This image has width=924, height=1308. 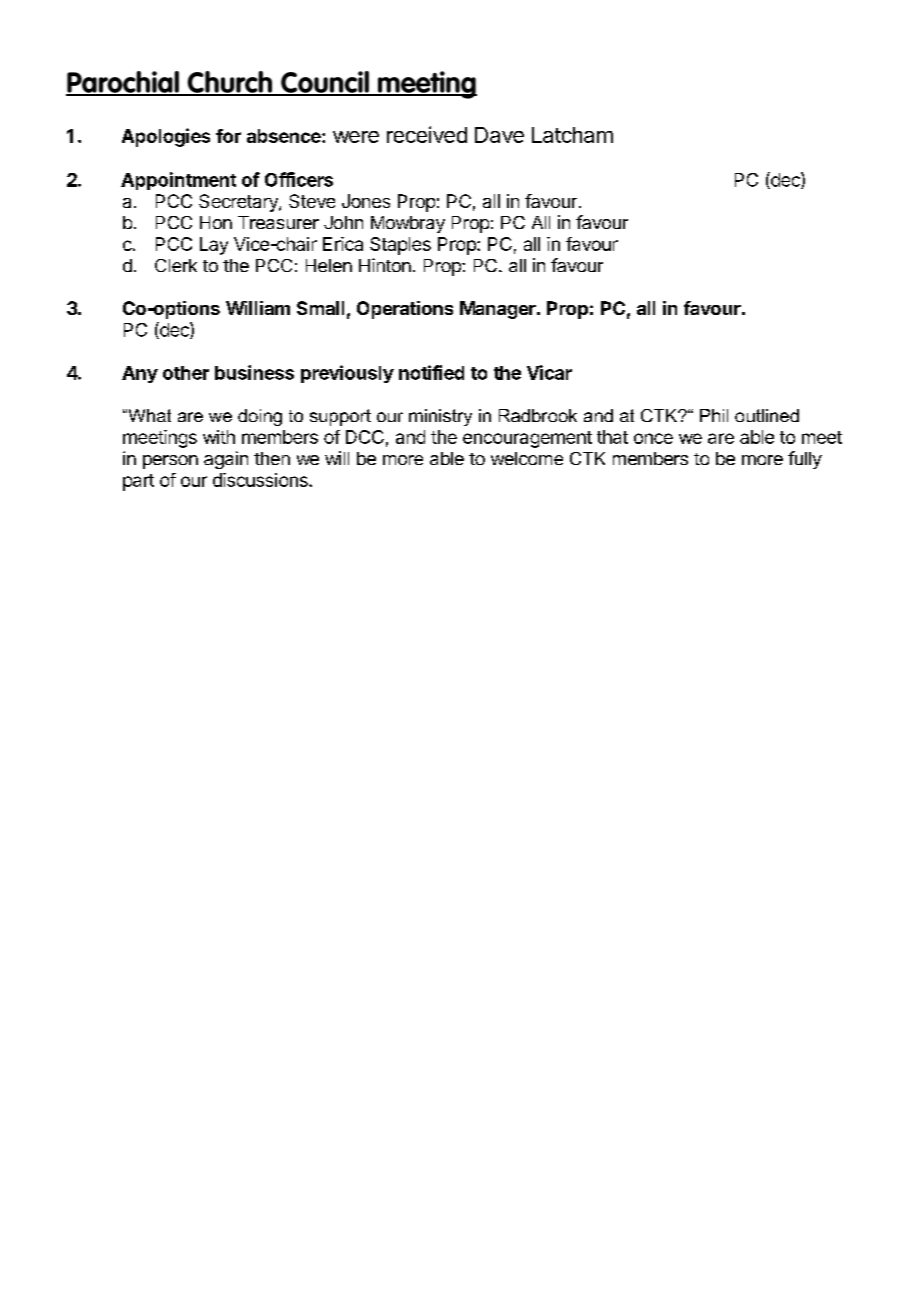 What do you see at coordinates (527, 458) in the image?
I see `welcome` at bounding box center [527, 458].
